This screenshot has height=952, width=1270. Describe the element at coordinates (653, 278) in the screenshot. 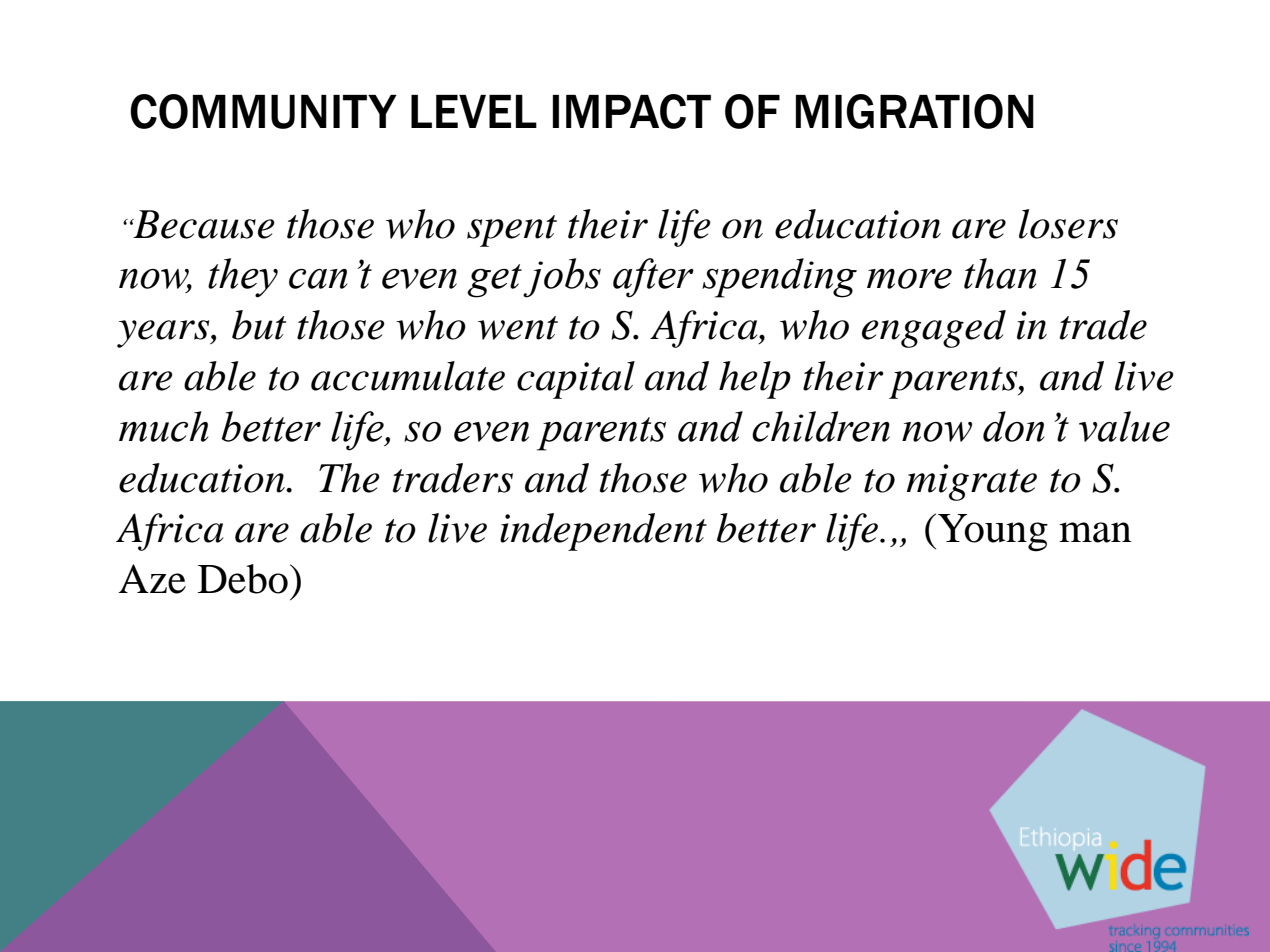

I see `after` at that location.
